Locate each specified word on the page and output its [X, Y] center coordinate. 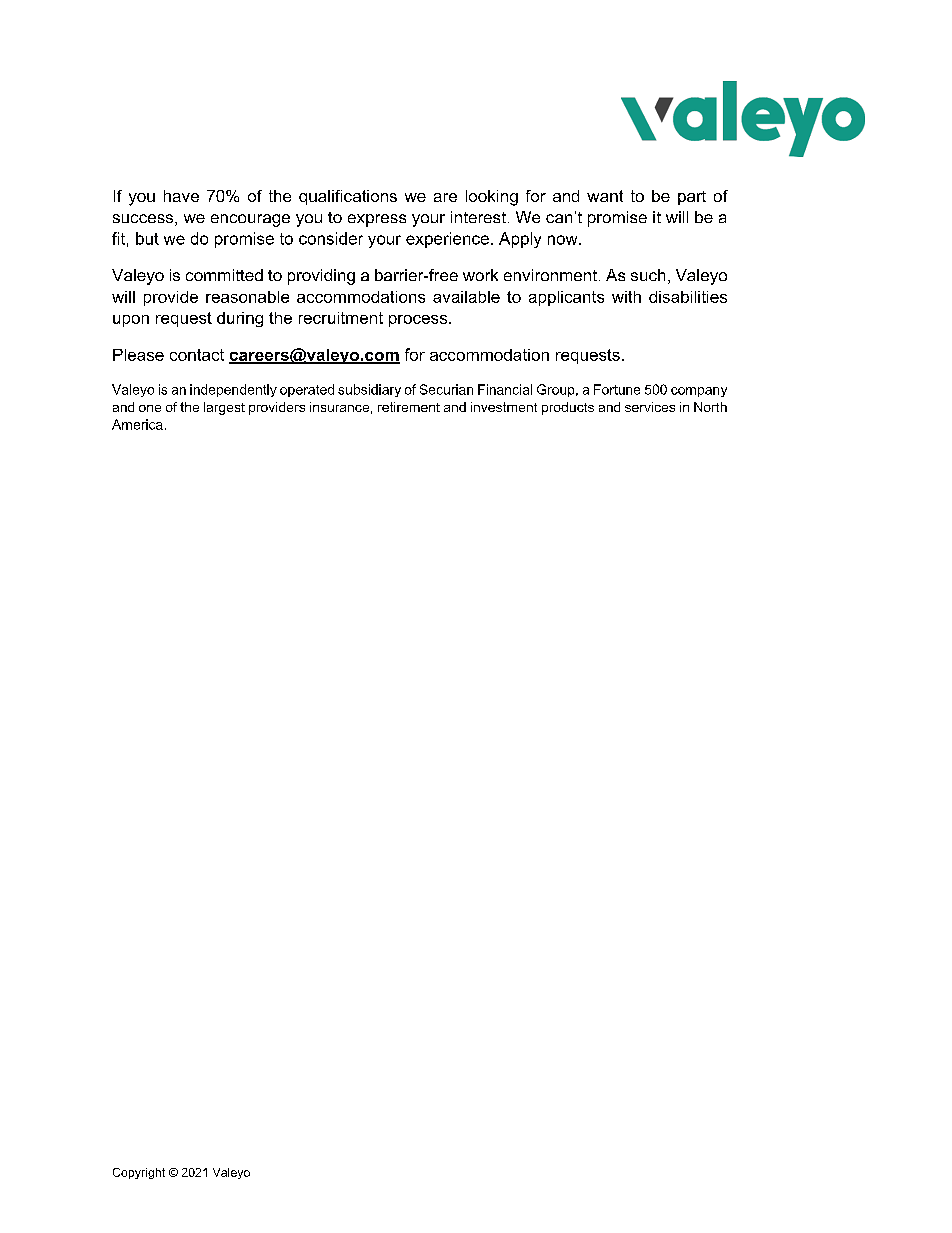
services [650, 407]
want [605, 196]
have [181, 196]
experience [447, 240]
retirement [409, 407]
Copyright [139, 1173]
